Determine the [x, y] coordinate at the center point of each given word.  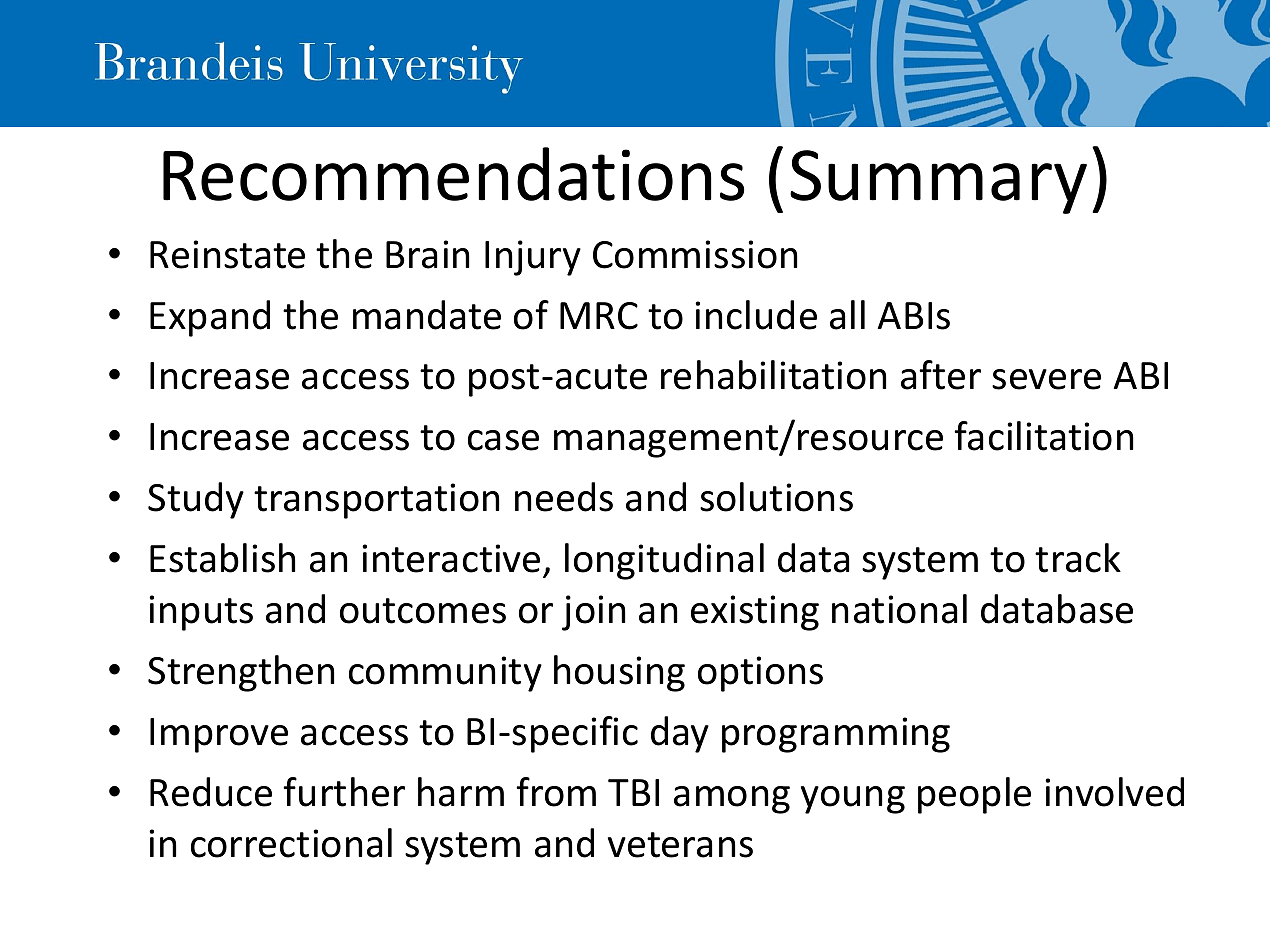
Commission [695, 254]
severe [1046, 379]
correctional [291, 843]
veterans [680, 845]
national [899, 609]
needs [564, 497]
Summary [938, 182]
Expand [210, 318]
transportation [376, 501]
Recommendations [454, 174]
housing [619, 673]
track [1078, 558]
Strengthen [241, 673]
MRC [599, 316]
